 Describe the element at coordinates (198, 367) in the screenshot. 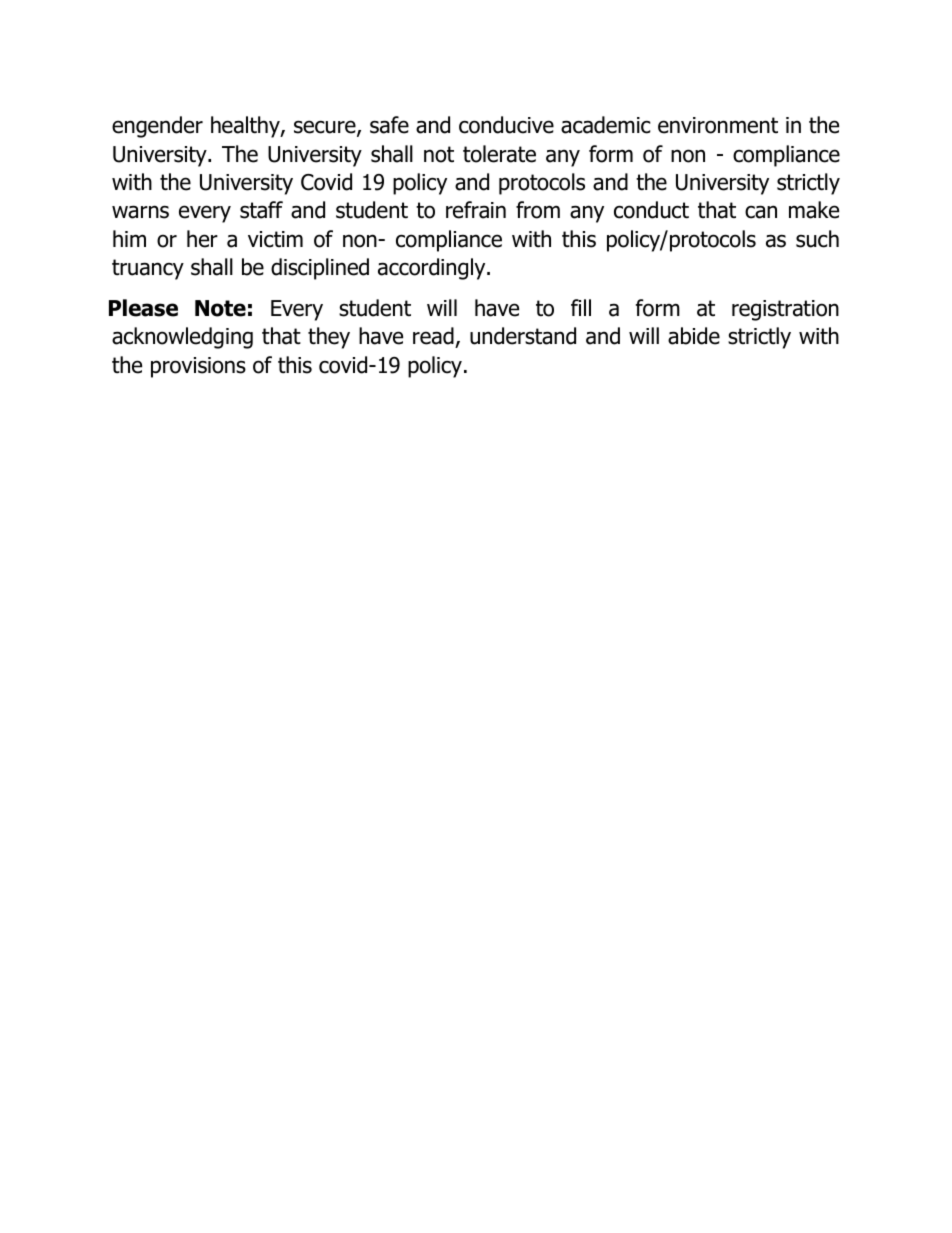

I see `provisions` at that location.
